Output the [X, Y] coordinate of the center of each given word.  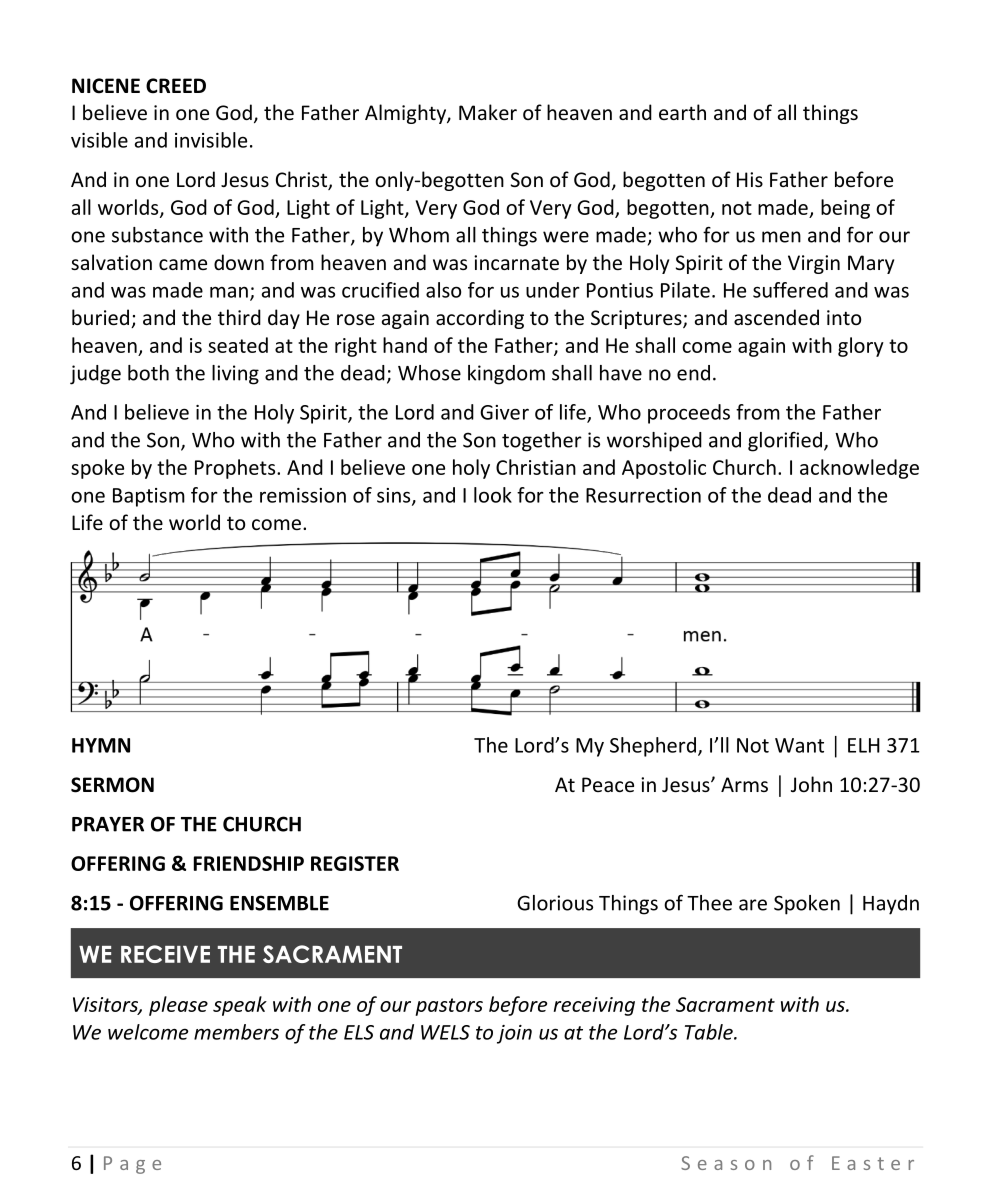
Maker [488, 112]
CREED [176, 86]
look [493, 495]
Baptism [149, 497]
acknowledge [859, 469]
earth [682, 112]
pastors [449, 1007]
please [178, 1006]
